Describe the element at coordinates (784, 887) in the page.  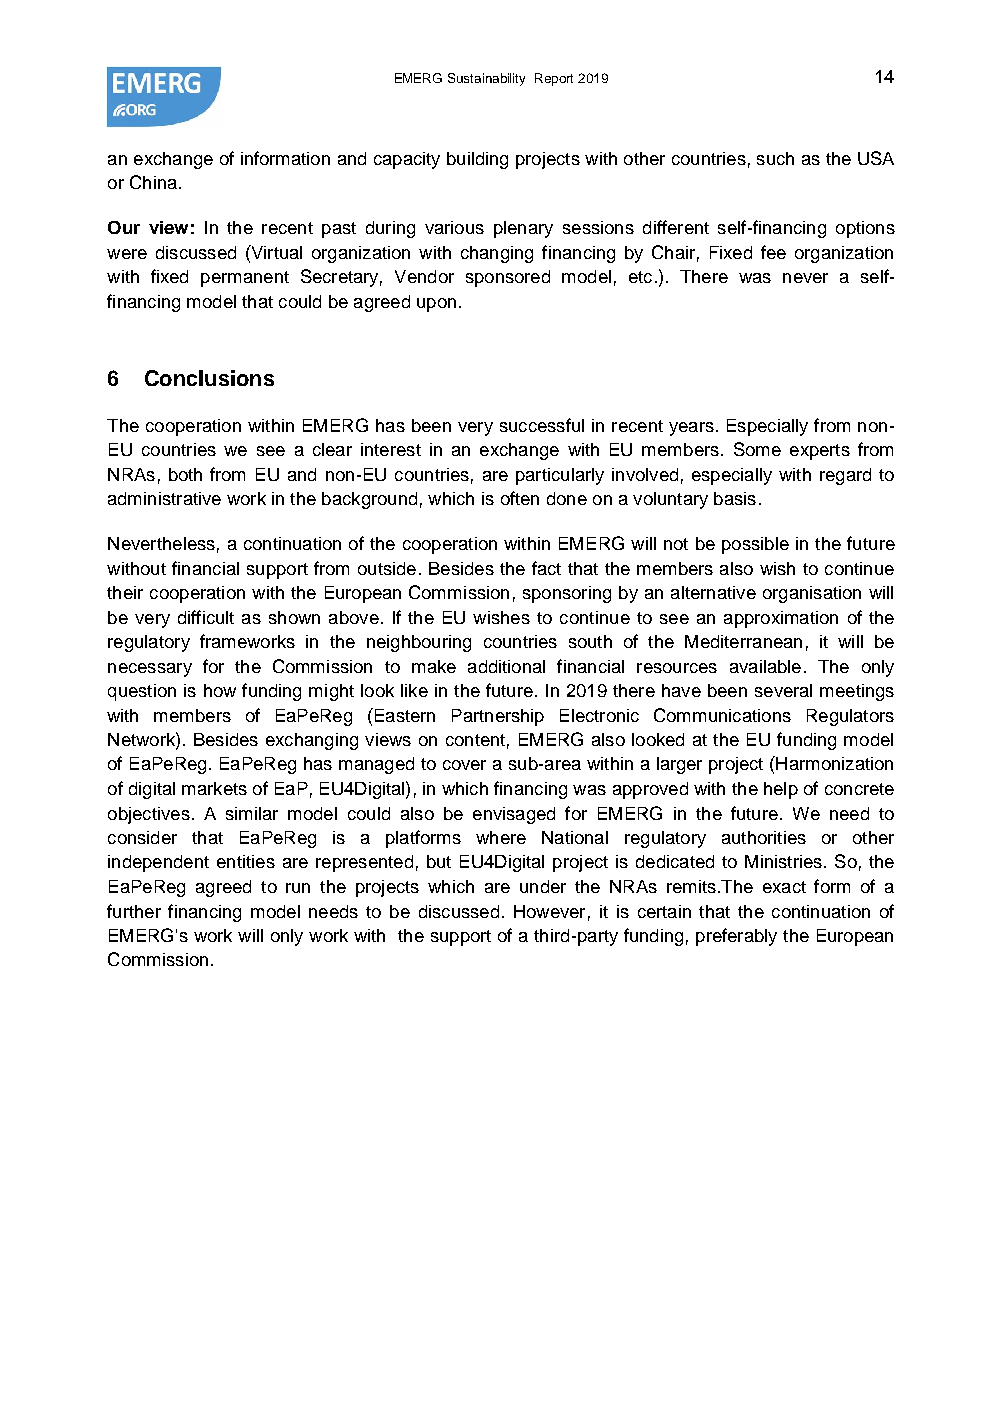
I see `exact` at that location.
